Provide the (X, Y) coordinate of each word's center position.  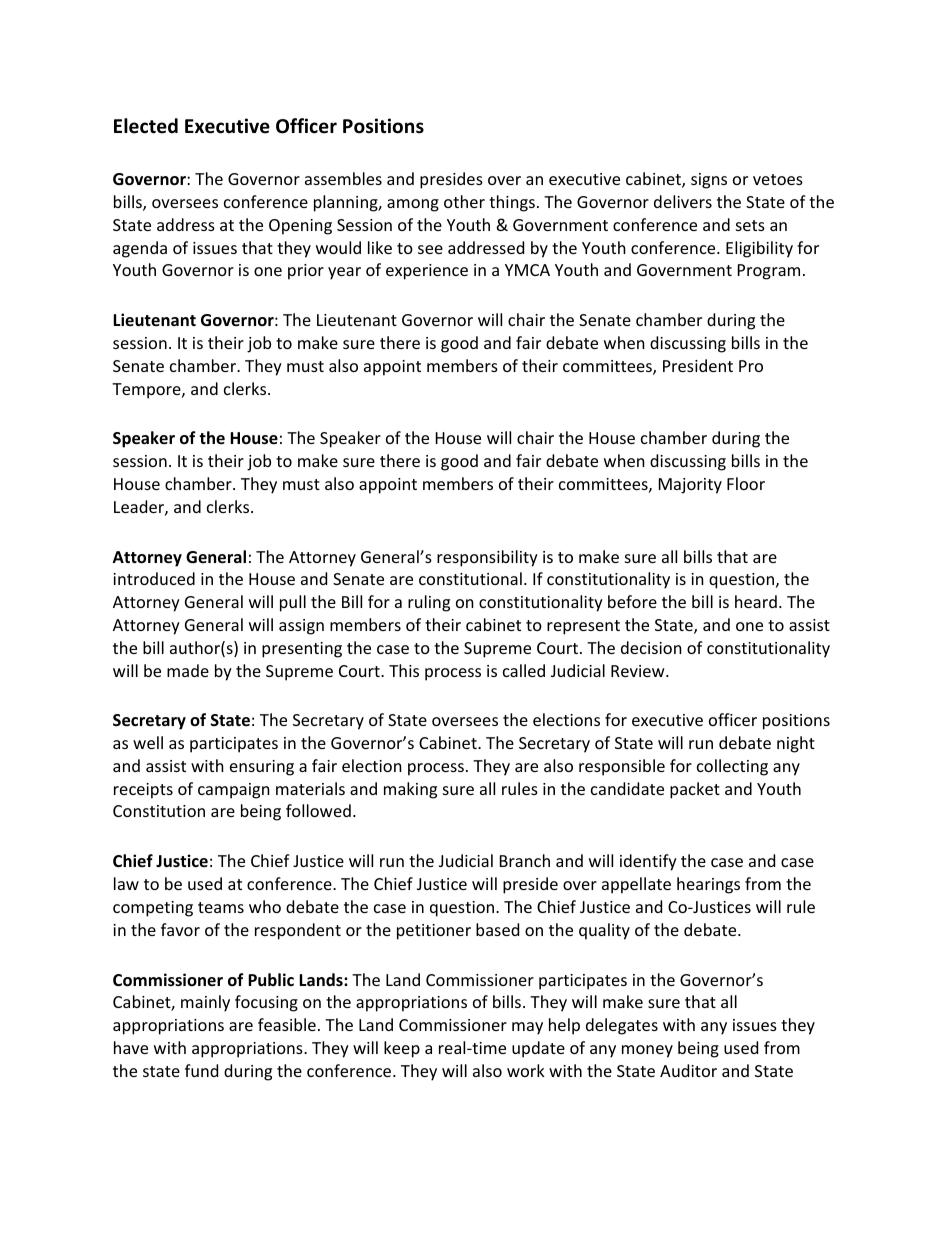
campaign (234, 791)
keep (402, 1049)
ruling (429, 603)
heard (756, 601)
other (464, 201)
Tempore (147, 391)
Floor (746, 483)
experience (427, 272)
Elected (146, 126)
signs (709, 181)
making (410, 790)
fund (201, 1070)
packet (695, 790)
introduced (154, 578)
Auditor (688, 1070)
